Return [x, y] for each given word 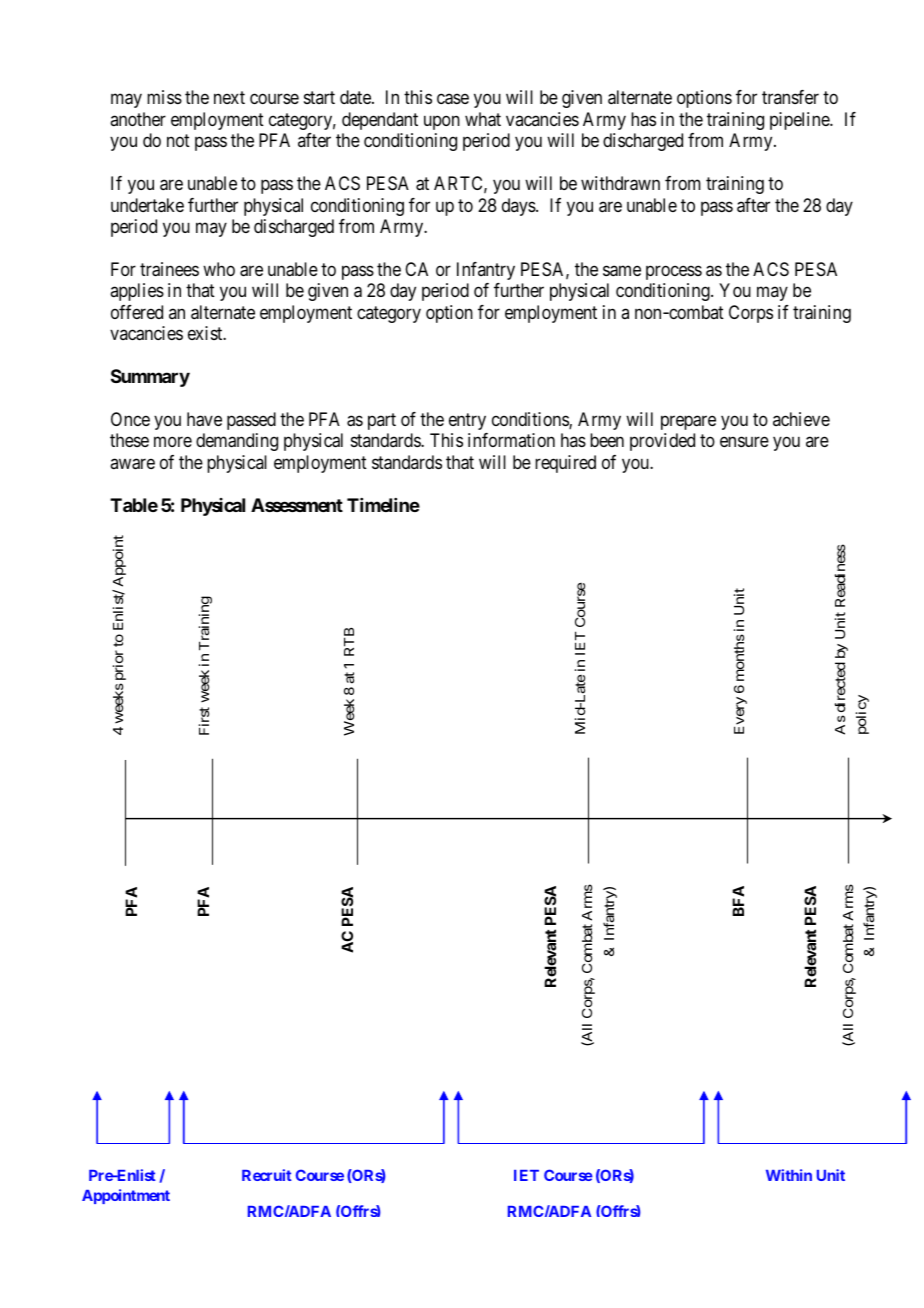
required [565, 464]
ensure [744, 442]
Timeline [383, 505]
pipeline [800, 121]
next [229, 98]
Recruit [267, 1175]
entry [467, 421]
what [483, 119]
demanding [237, 442]
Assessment [297, 505]
